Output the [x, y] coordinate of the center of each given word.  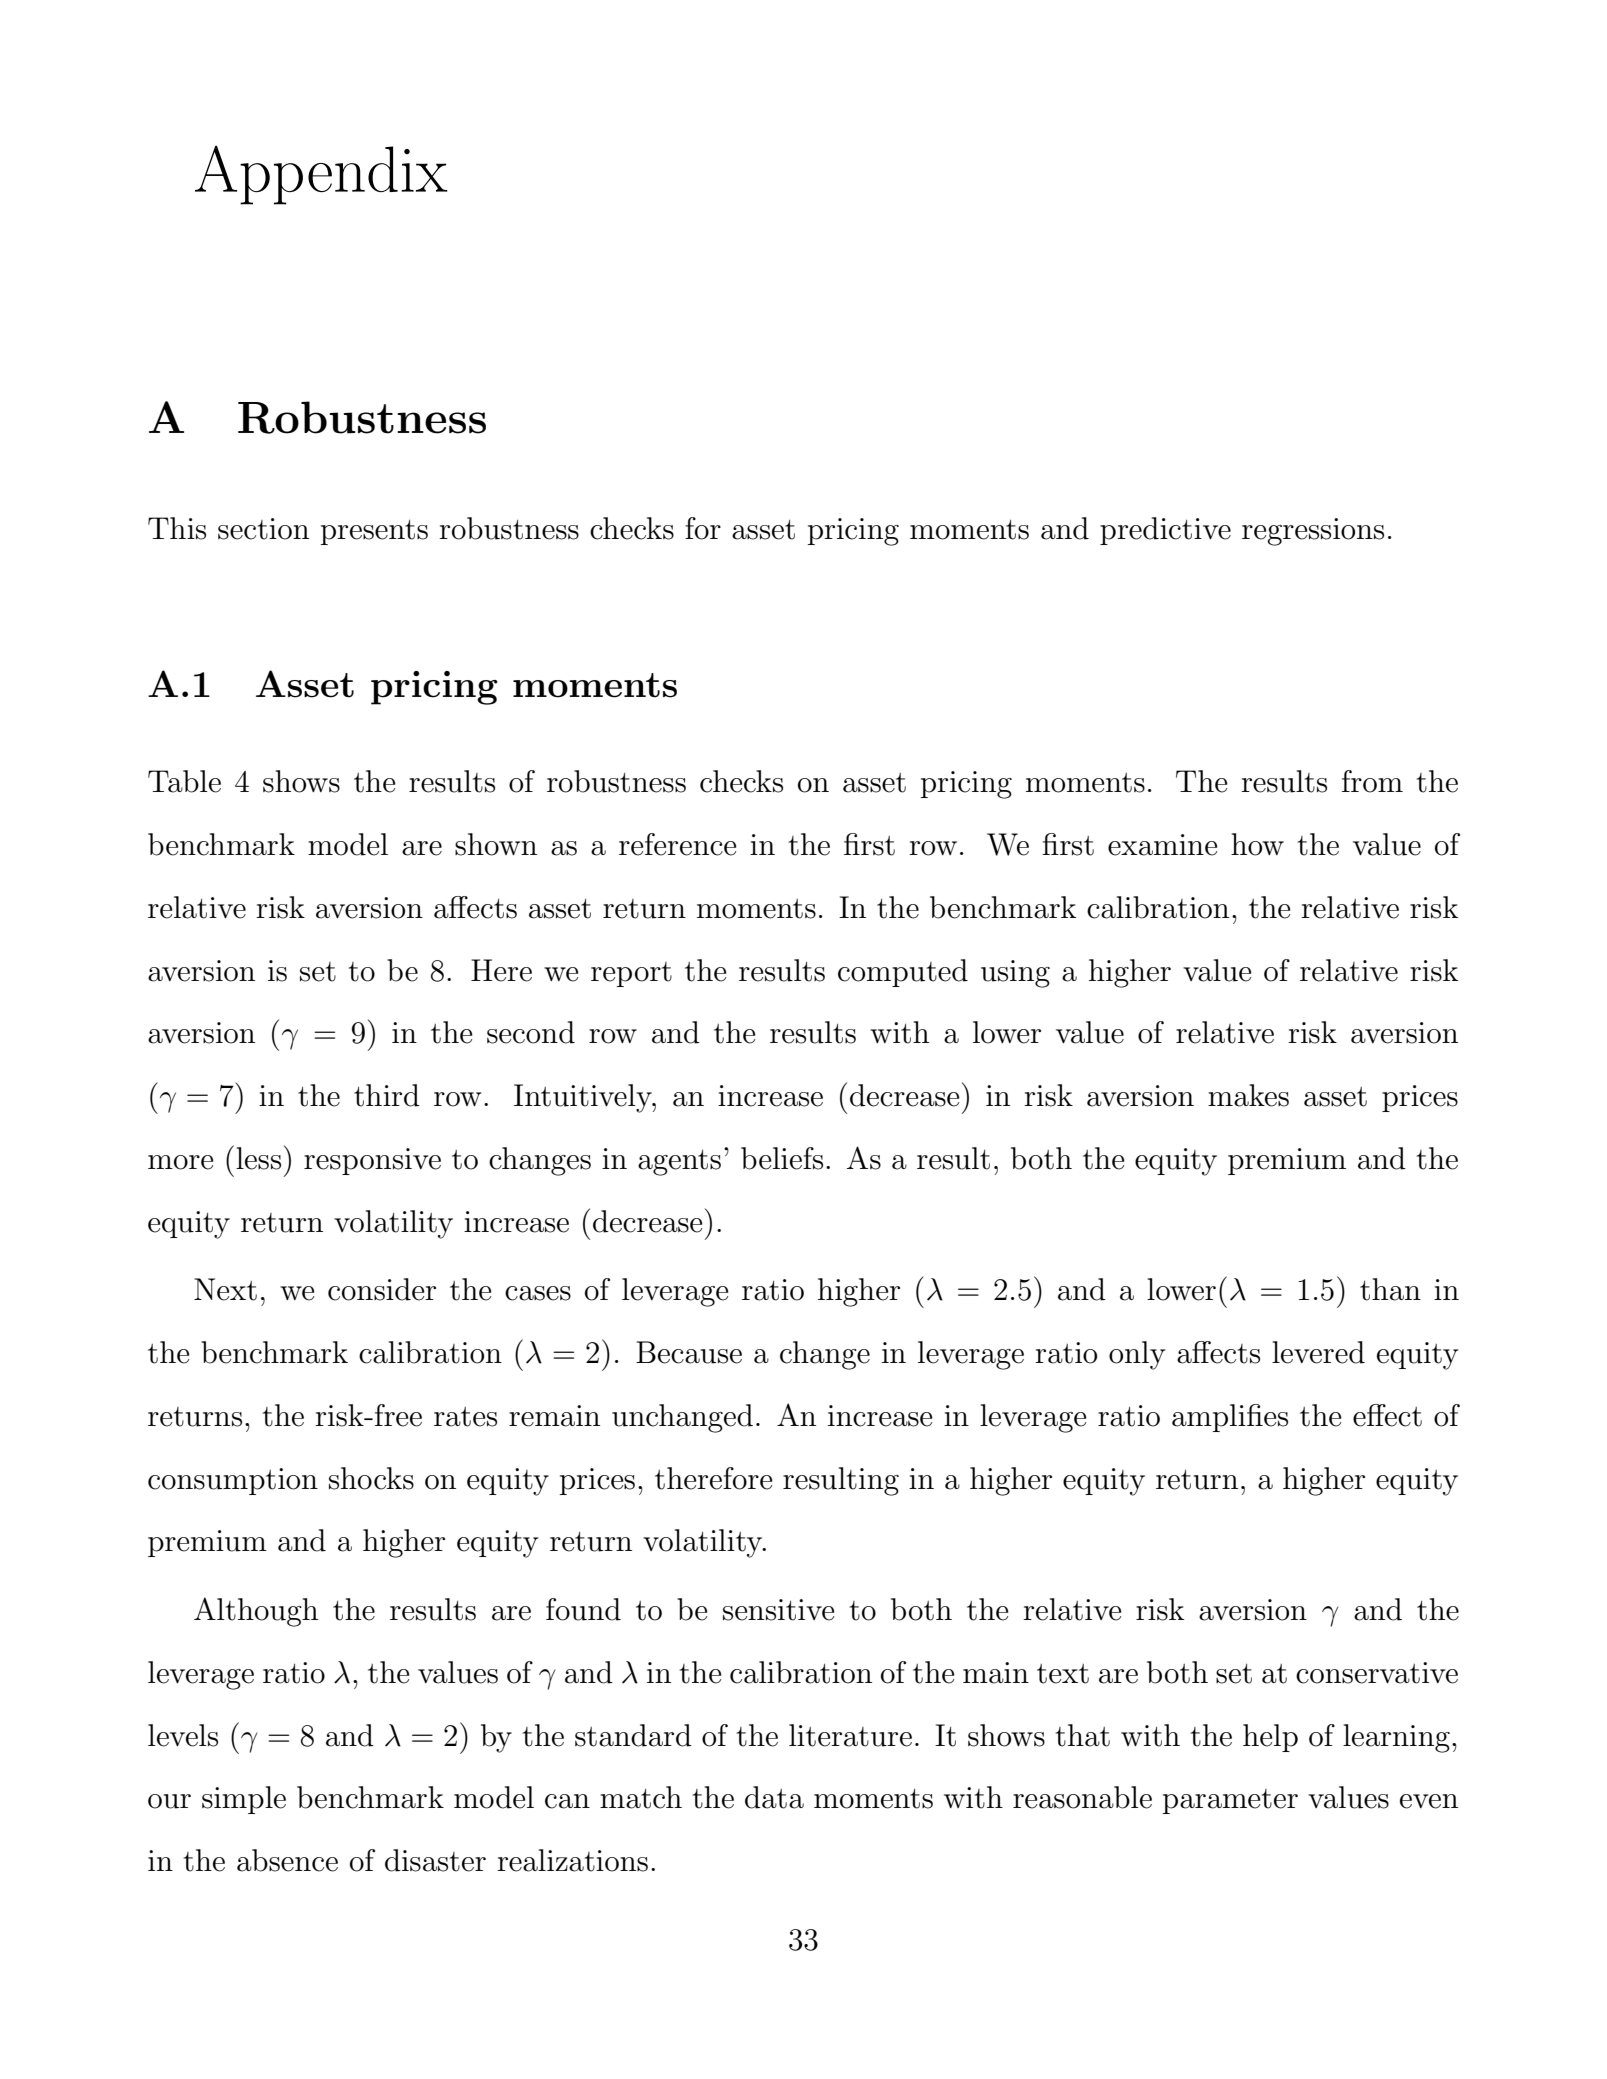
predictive [1165, 531]
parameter [1230, 1801]
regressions [1313, 532]
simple [244, 1800]
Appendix [321, 175]
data [774, 1797]
